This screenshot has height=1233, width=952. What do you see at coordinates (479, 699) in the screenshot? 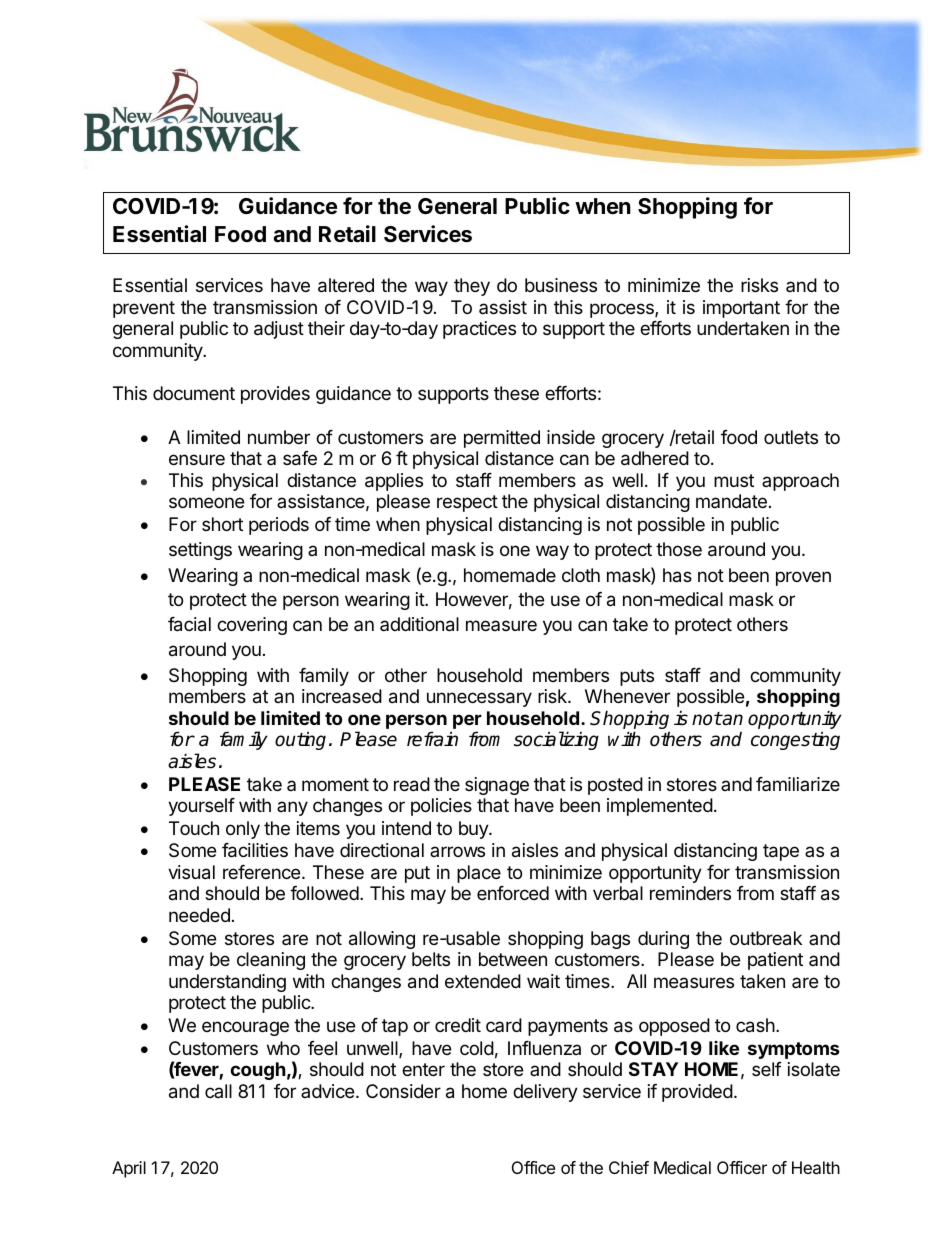
I see `unnecessary` at bounding box center [479, 699].
